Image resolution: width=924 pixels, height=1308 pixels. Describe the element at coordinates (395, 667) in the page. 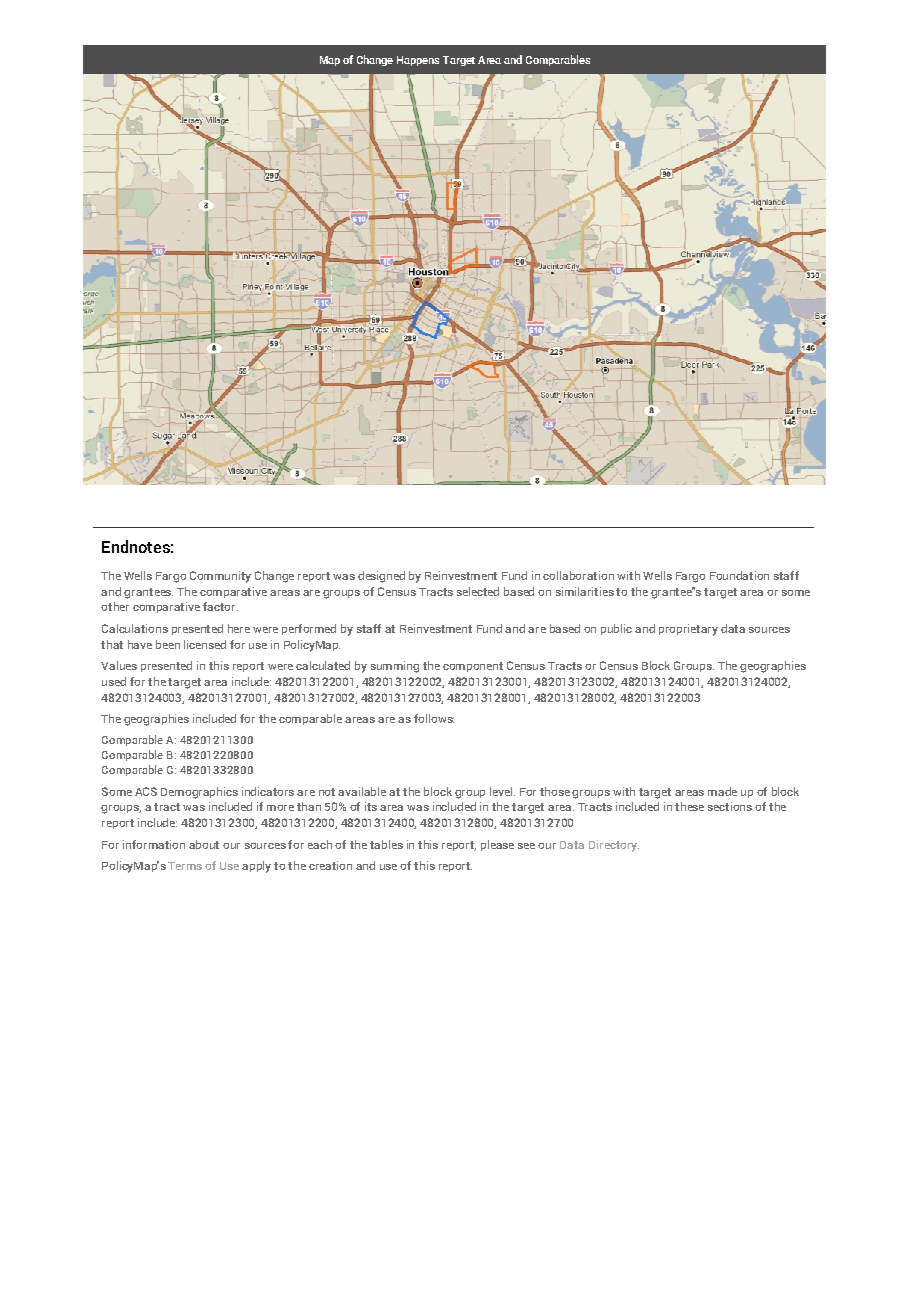

I see `summing` at that location.
